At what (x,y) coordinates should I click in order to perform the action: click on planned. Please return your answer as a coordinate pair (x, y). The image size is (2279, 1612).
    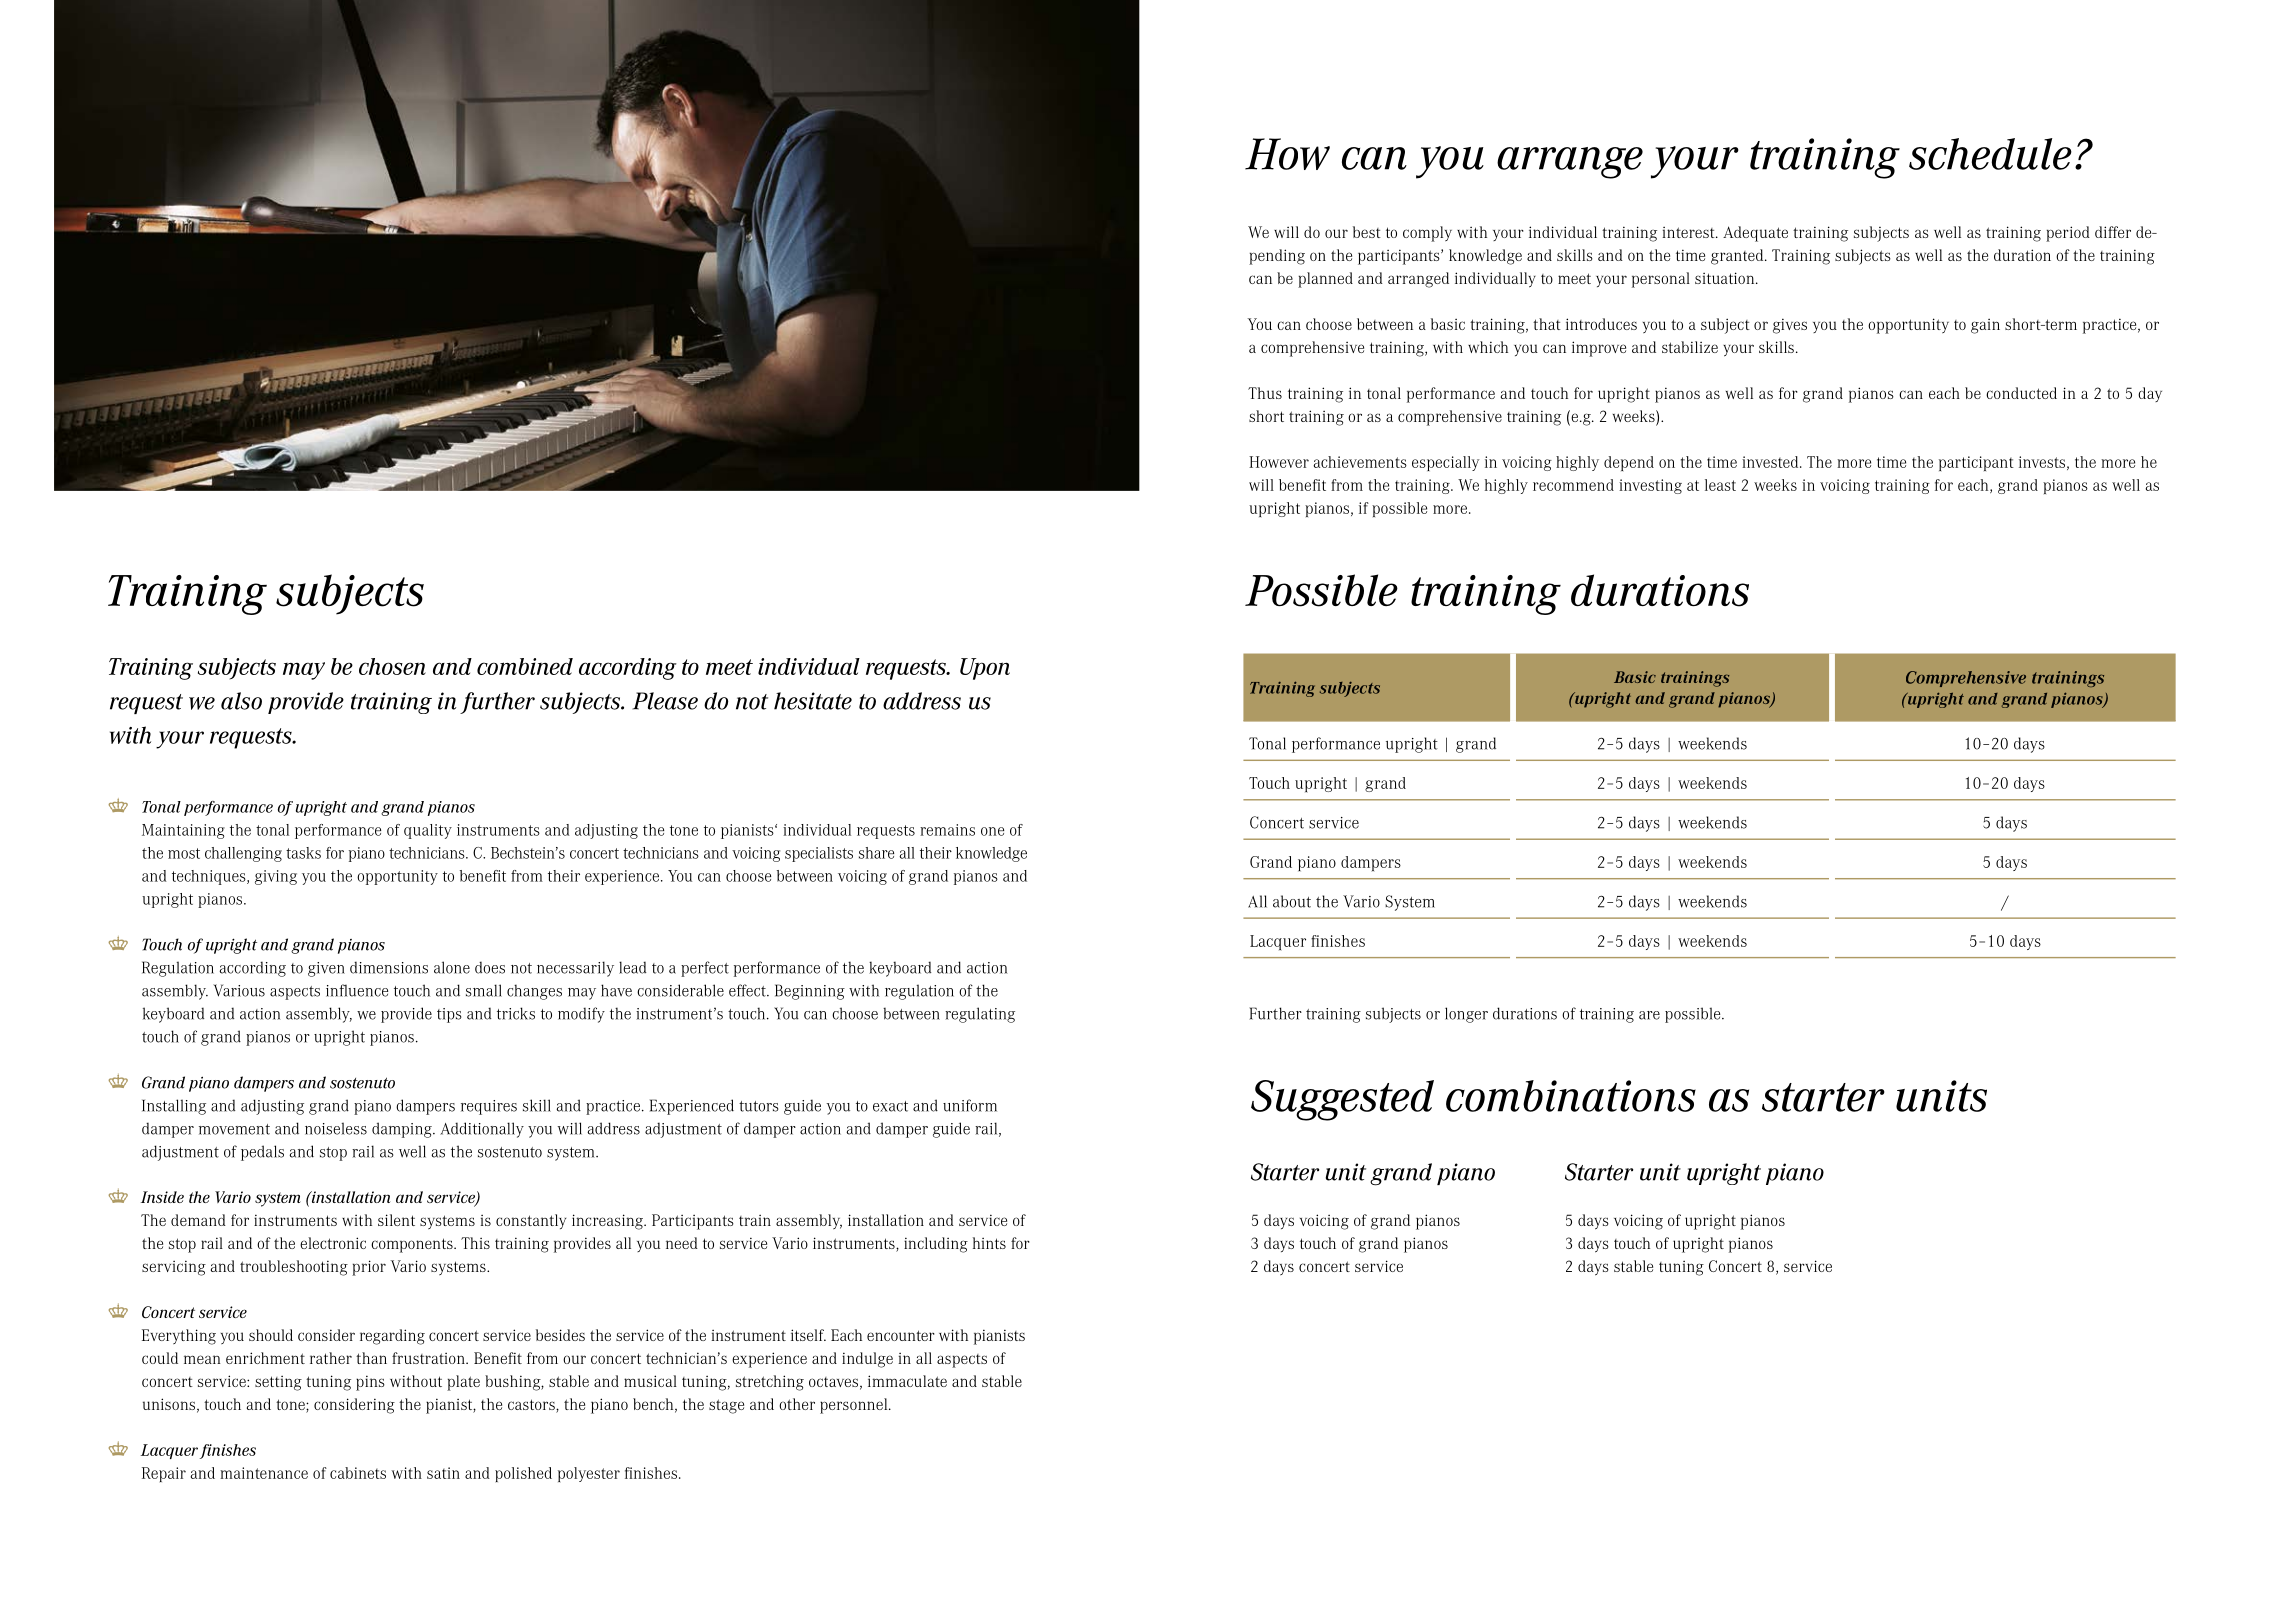
    Looking at the image, I should click on (1325, 280).
